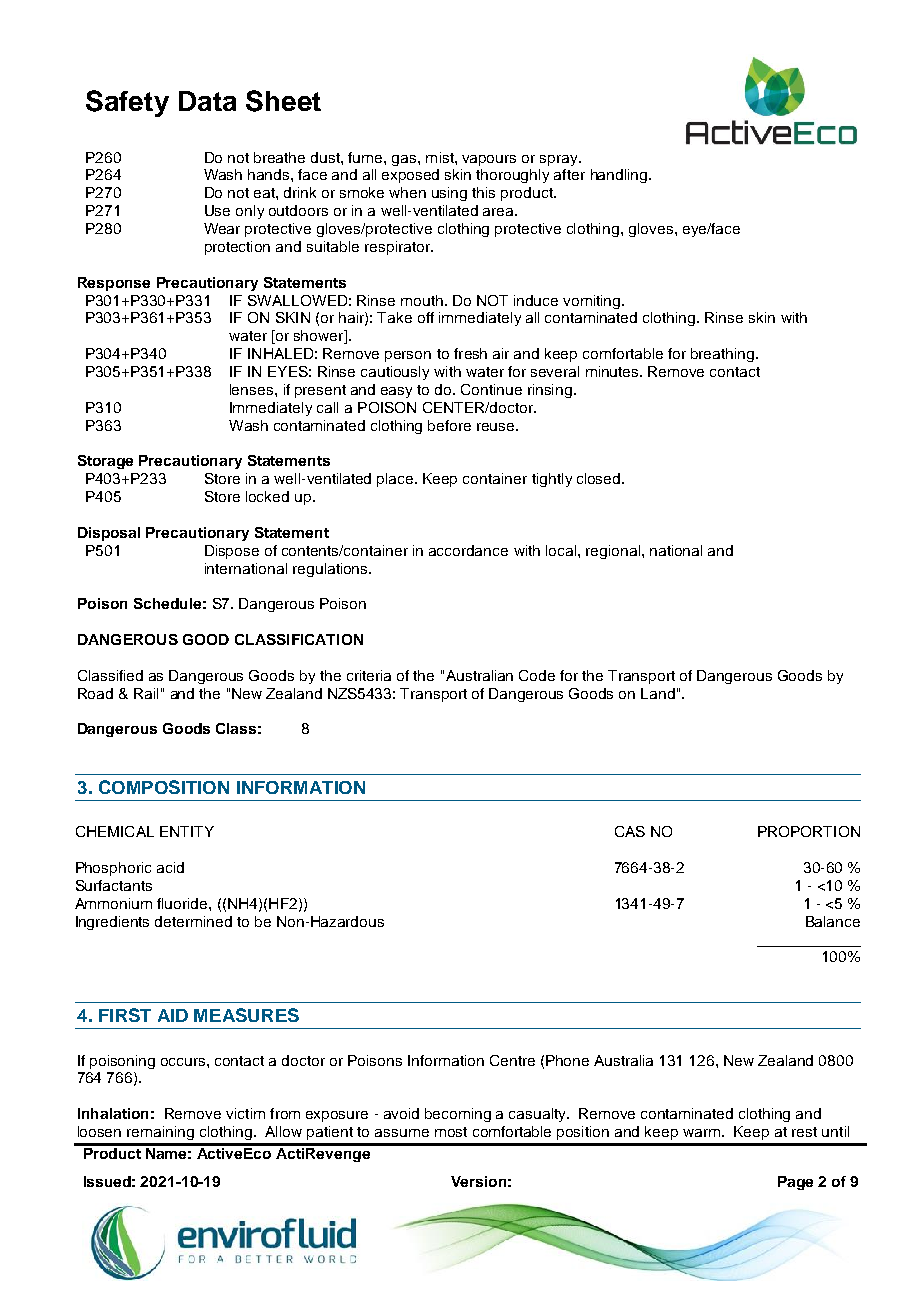 This screenshot has width=924, height=1308. I want to click on warm, so click(701, 1133).
